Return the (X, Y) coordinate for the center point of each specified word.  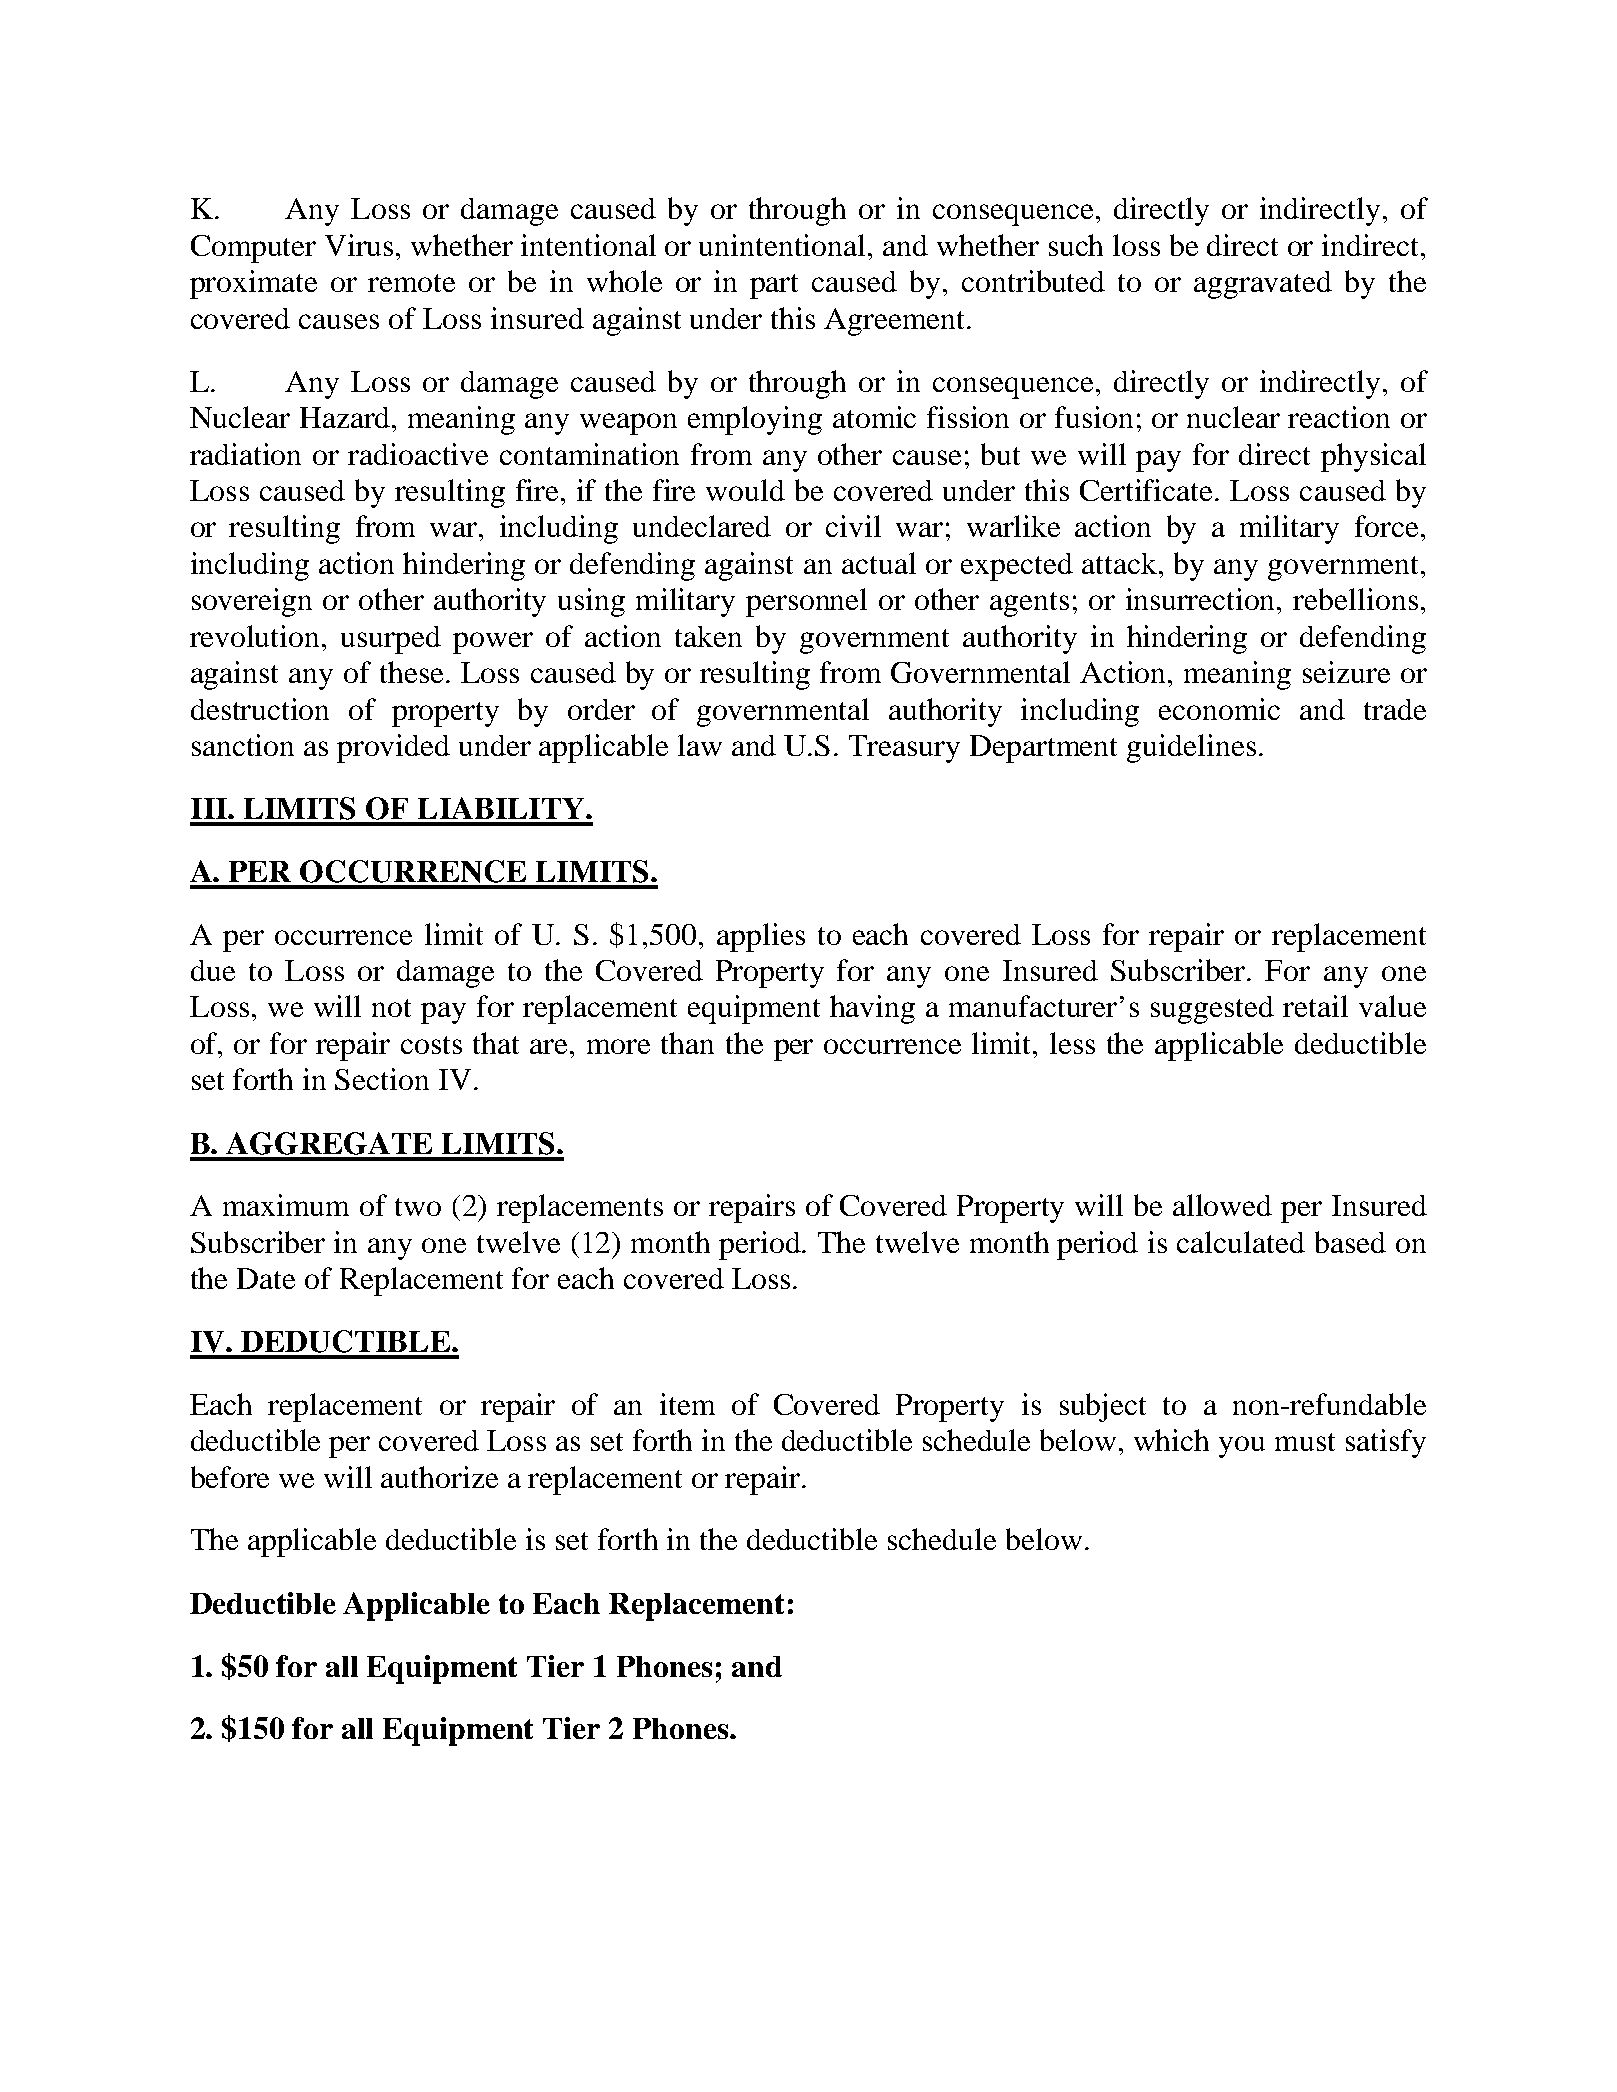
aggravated (1263, 285)
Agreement (896, 322)
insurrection (1202, 599)
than (687, 1043)
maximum (286, 1205)
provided (393, 748)
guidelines (1191, 748)
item (687, 1404)
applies (761, 937)
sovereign (252, 602)
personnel (806, 602)
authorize (439, 1477)
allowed (1222, 1205)
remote (411, 283)
